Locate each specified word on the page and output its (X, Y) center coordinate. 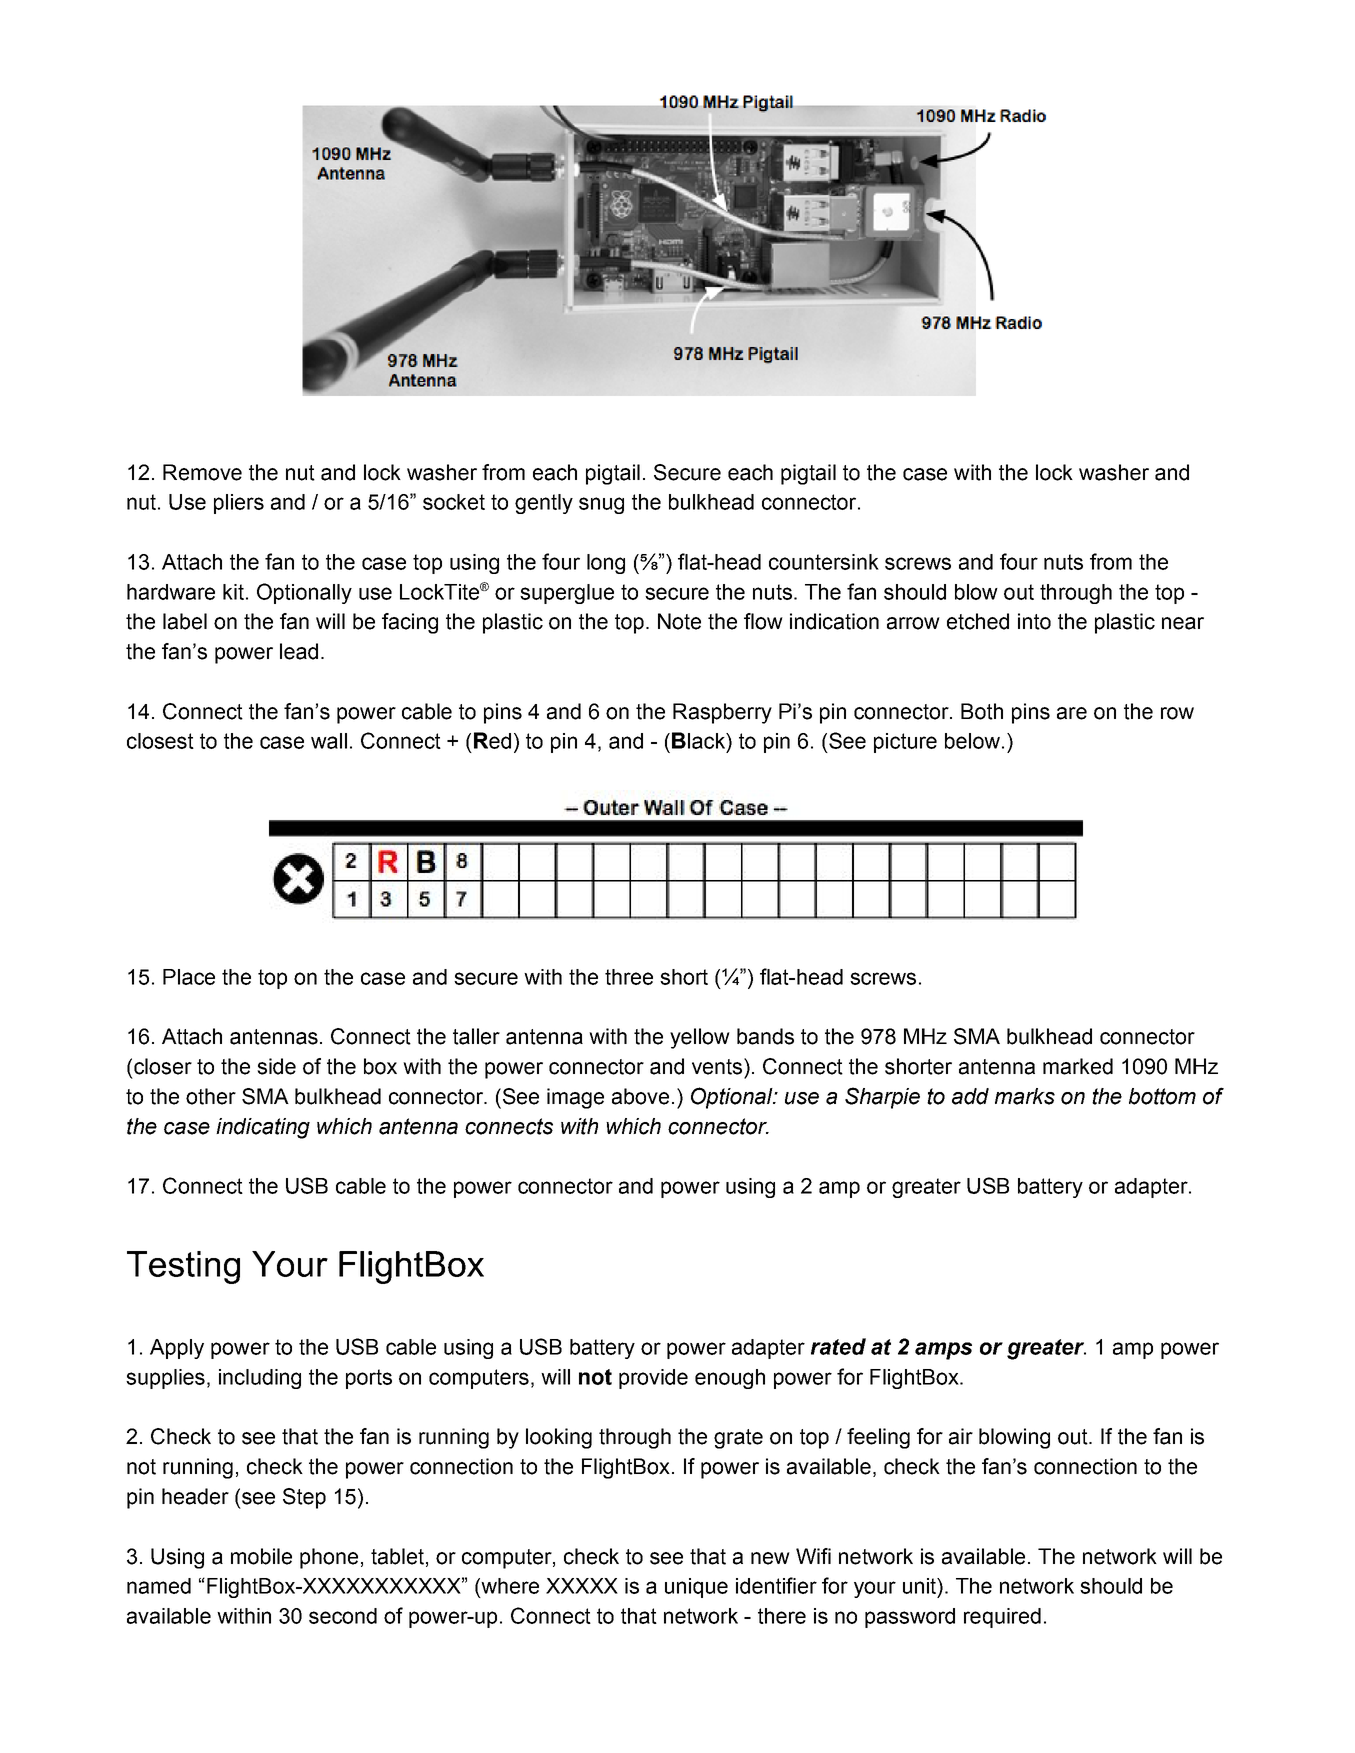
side (276, 1066)
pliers (239, 504)
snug (601, 505)
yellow (700, 1038)
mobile (261, 1556)
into (1034, 621)
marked (1078, 1066)
